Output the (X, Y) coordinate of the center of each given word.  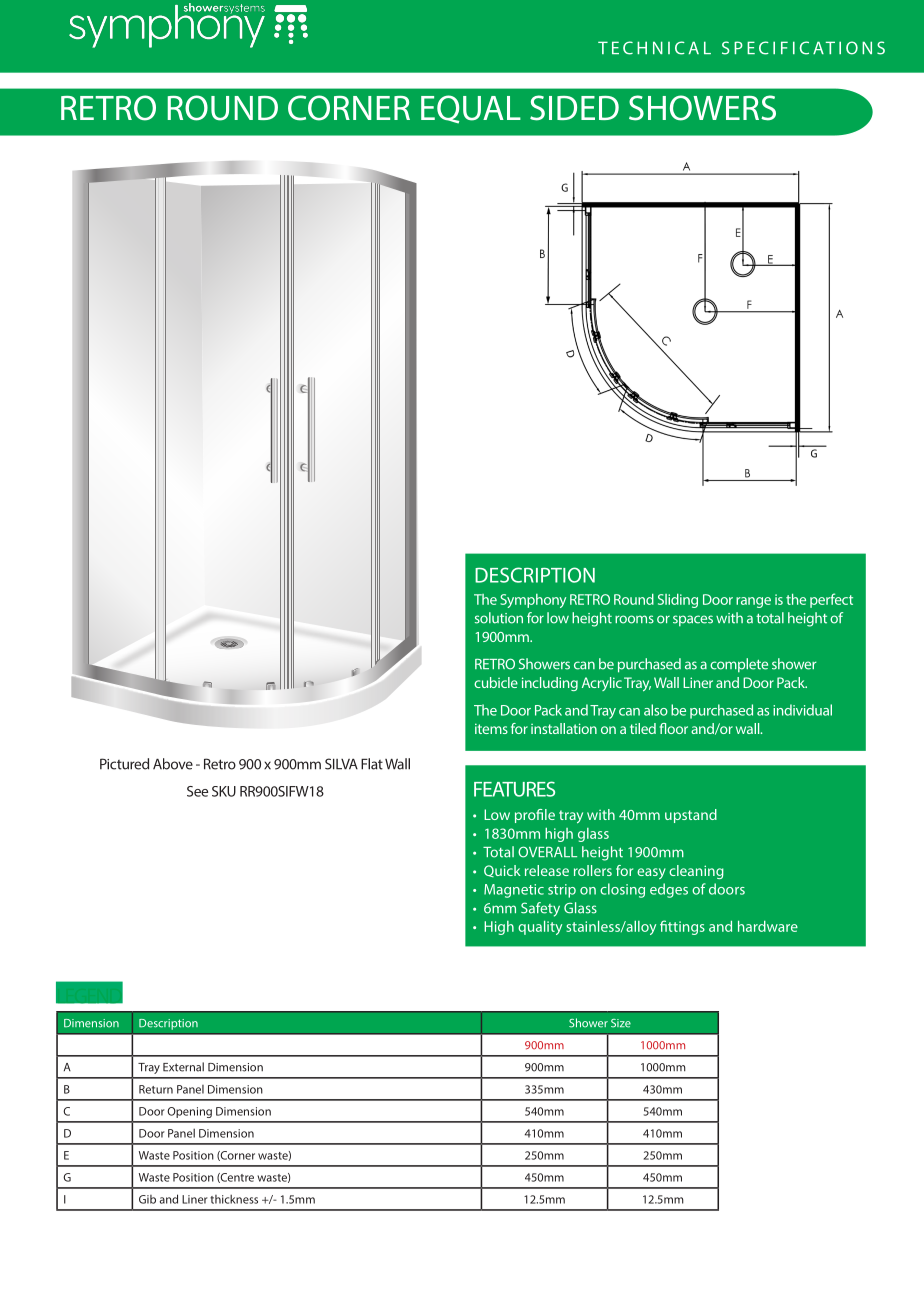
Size (621, 1023)
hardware (768, 926)
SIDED (574, 108)
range (753, 602)
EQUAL (471, 109)
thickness (234, 1199)
